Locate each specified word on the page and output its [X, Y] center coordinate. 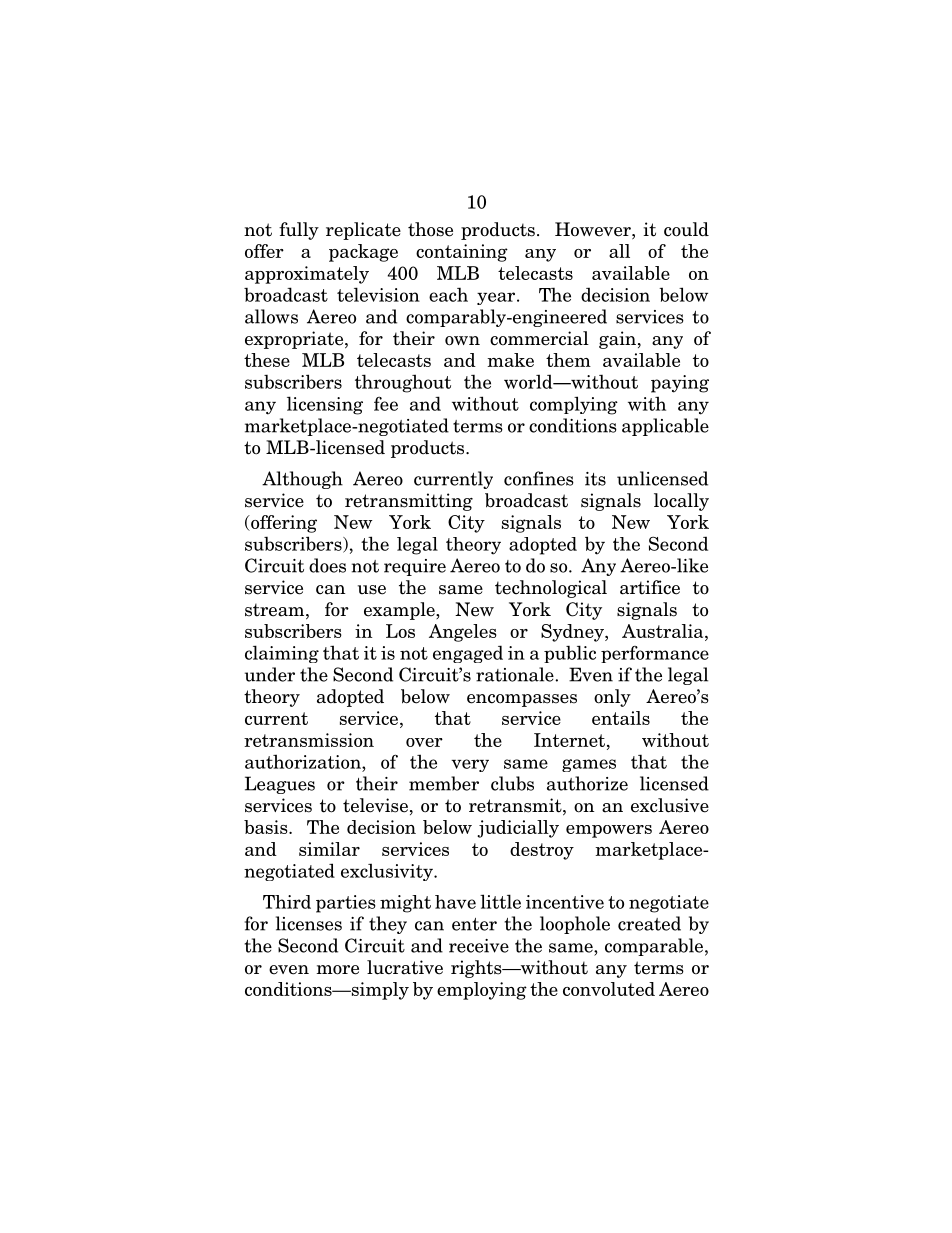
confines [539, 478]
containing [462, 253]
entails [621, 718]
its [595, 479]
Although [302, 480]
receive [479, 946]
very [470, 765]
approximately [307, 275]
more [337, 970]
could [686, 229]
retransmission [309, 740]
